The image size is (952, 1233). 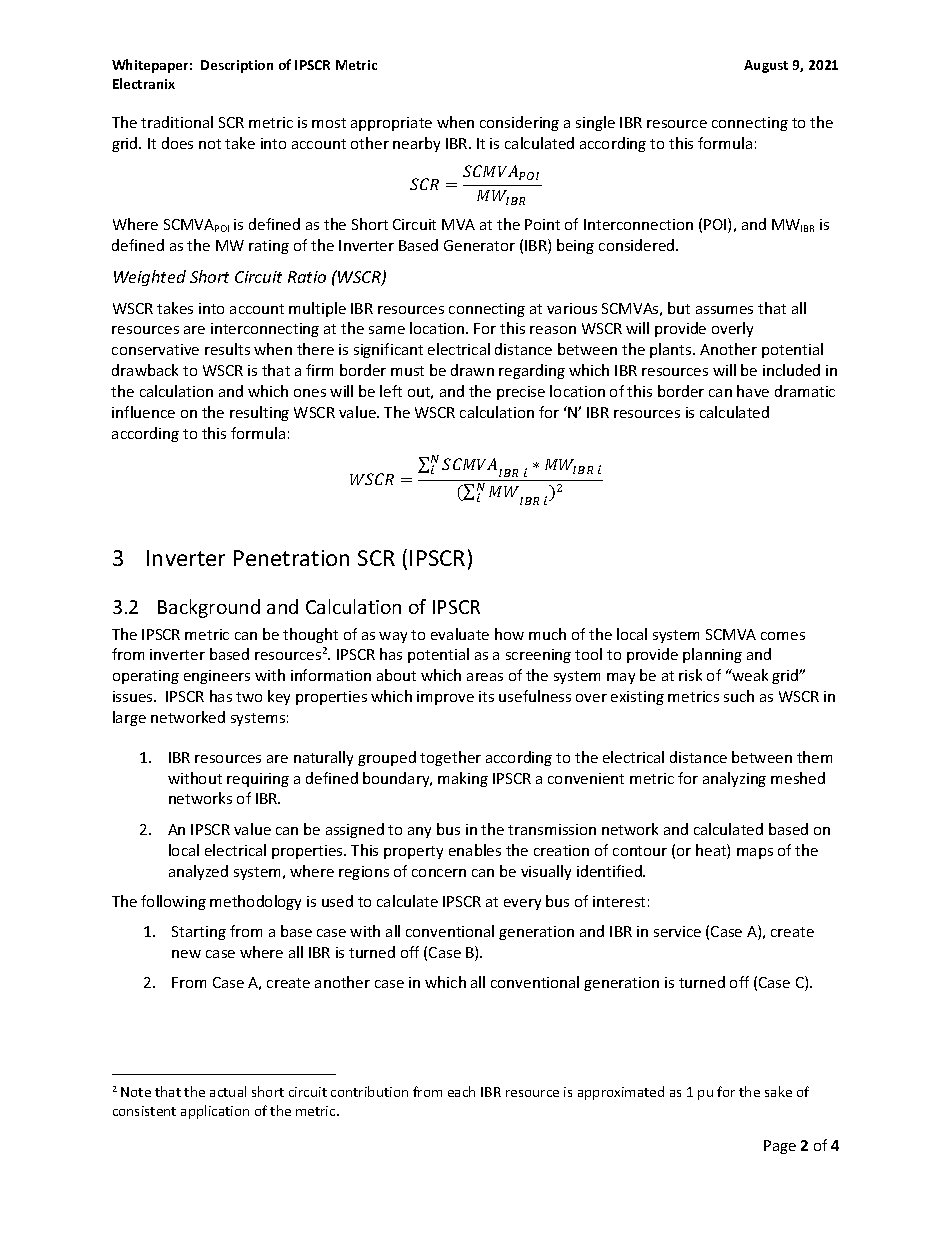 I want to click on each, so click(x=461, y=1091).
